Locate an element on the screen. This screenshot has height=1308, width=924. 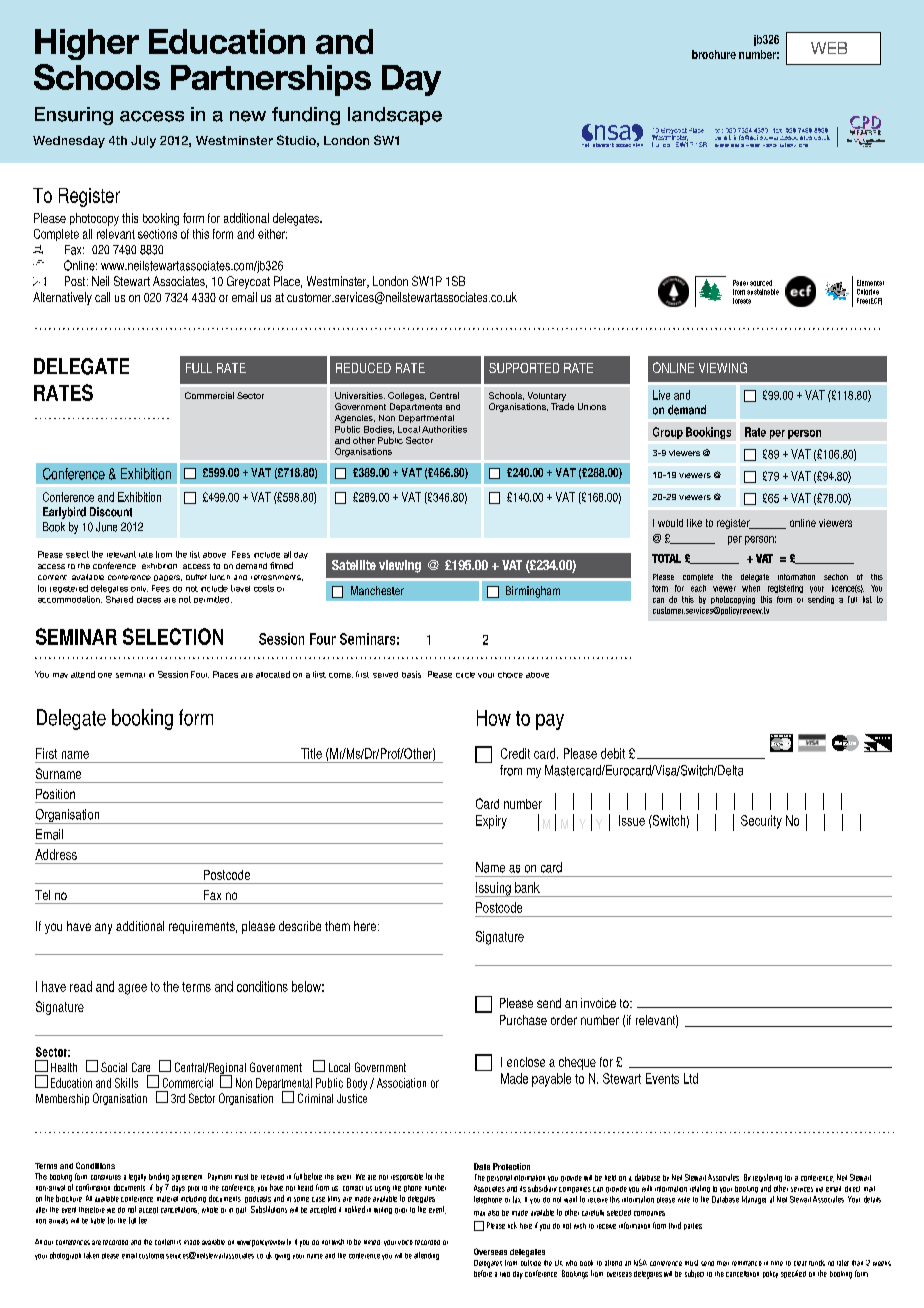
landscape is located at coordinates (395, 116).
